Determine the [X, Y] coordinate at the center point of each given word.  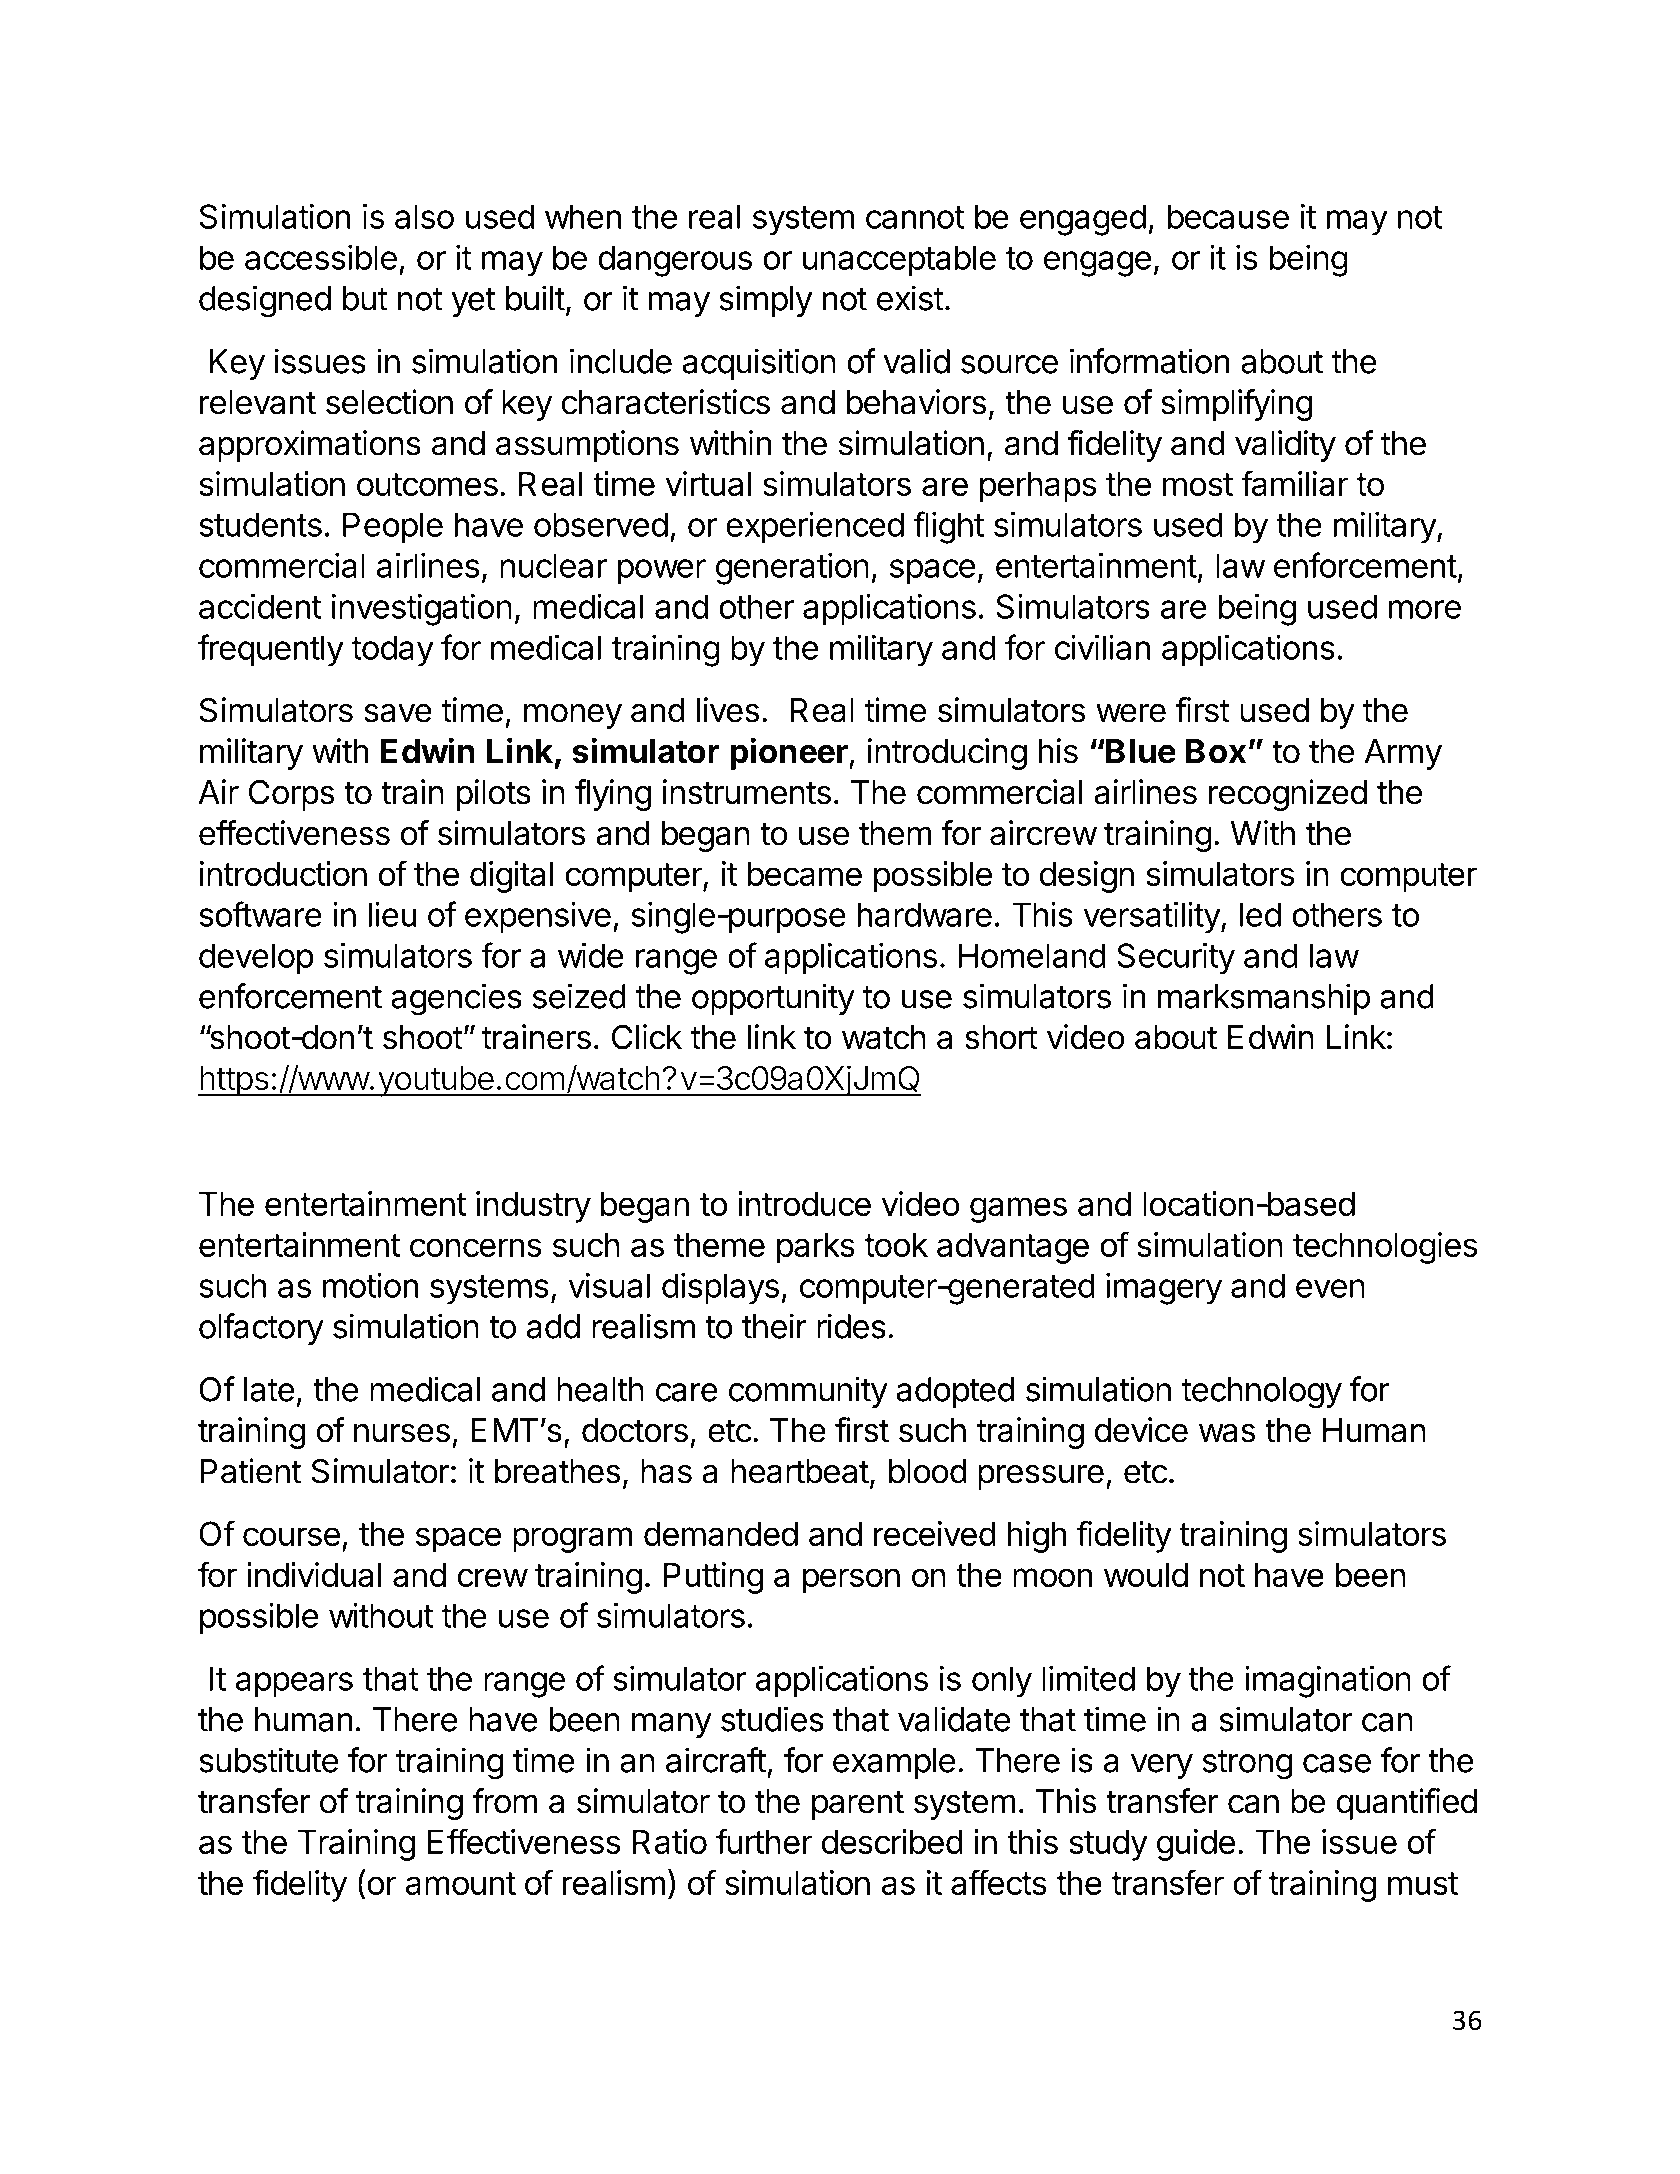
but [365, 298]
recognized [1288, 795]
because [1228, 216]
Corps [291, 795]
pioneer [789, 753]
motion [370, 1285]
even [1330, 1288]
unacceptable [899, 260]
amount [461, 1883]
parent [858, 1805]
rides [851, 1326]
